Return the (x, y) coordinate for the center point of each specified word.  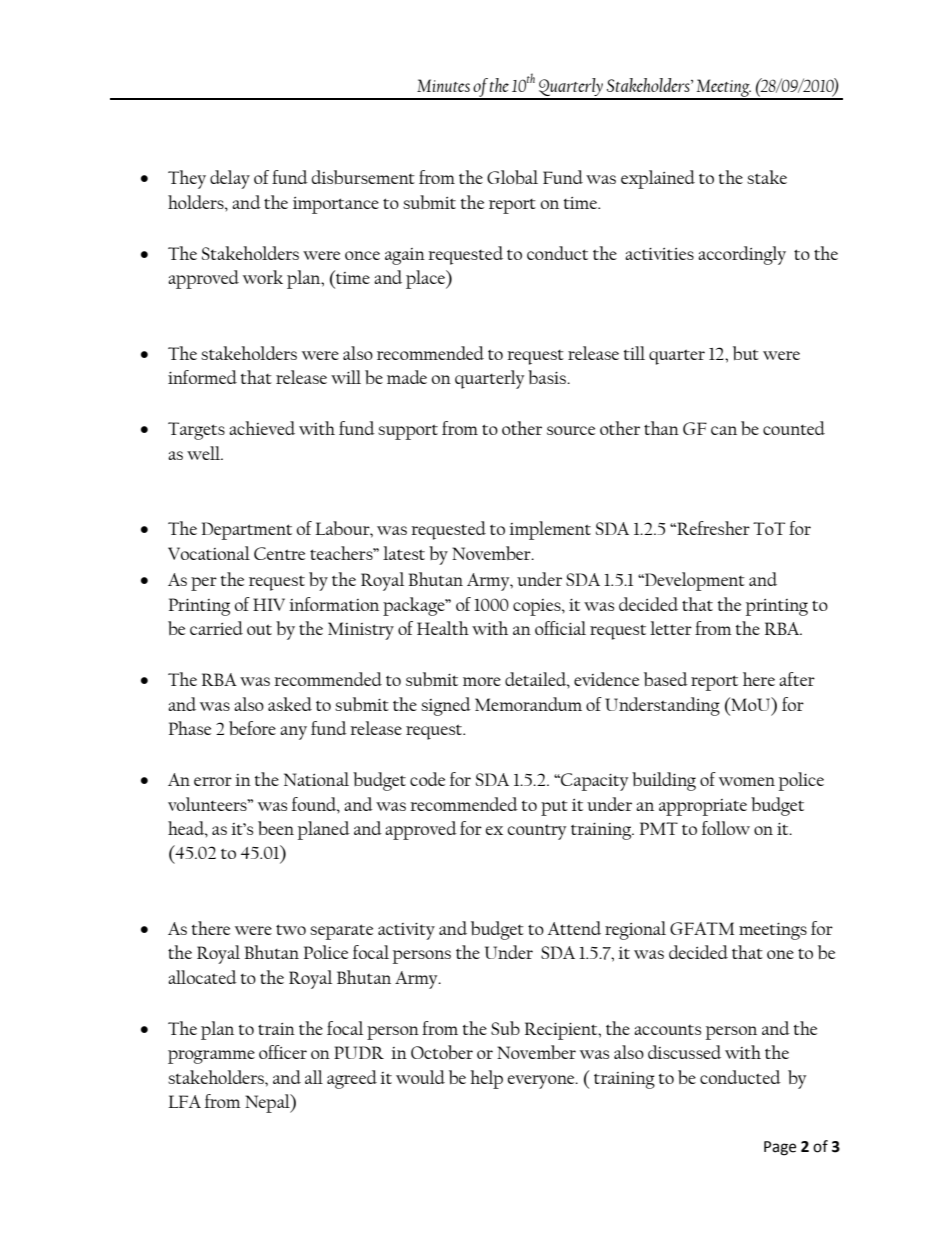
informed (202, 377)
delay (230, 179)
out (259, 629)
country (537, 832)
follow (726, 828)
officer (283, 1052)
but (746, 353)
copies (538, 607)
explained (658, 179)
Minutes (443, 85)
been (276, 828)
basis (548, 377)
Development (694, 581)
